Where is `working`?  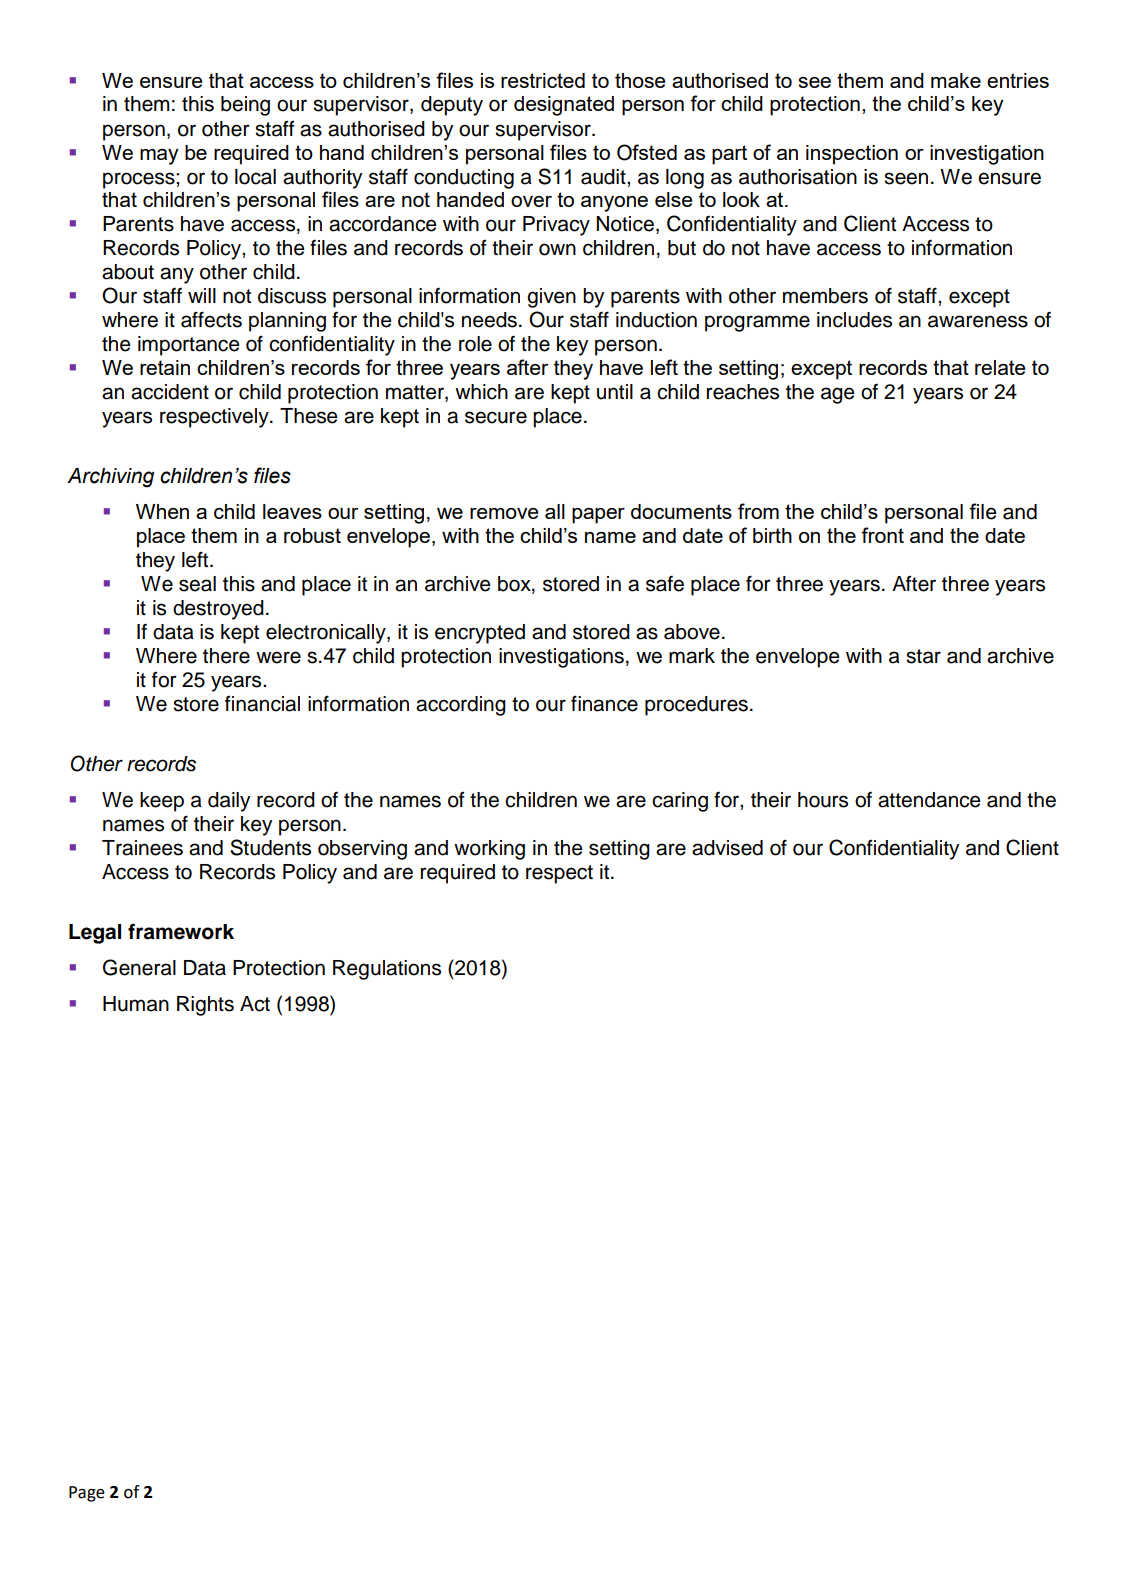 working is located at coordinates (489, 850).
